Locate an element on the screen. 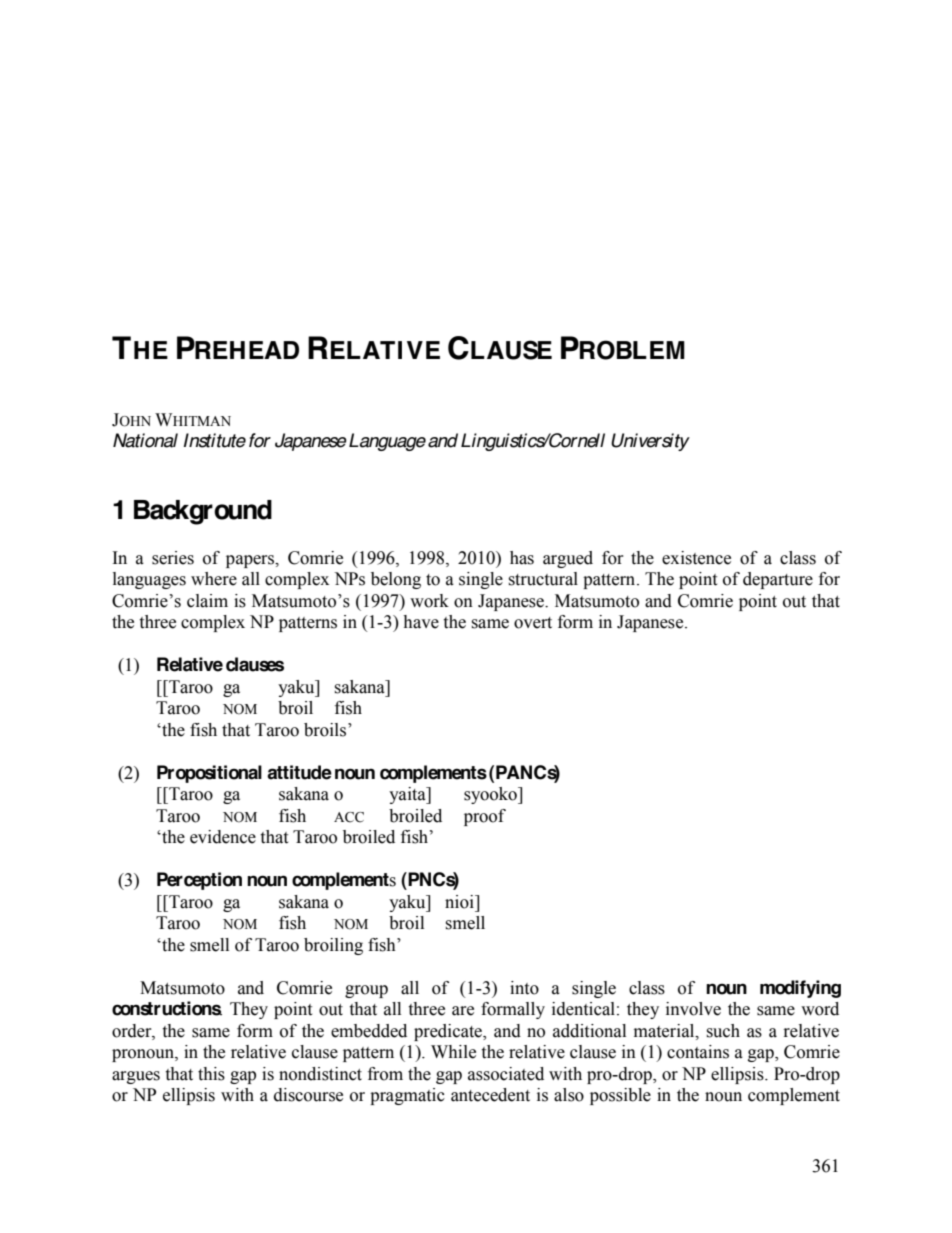  smell is located at coordinates (465, 923).
